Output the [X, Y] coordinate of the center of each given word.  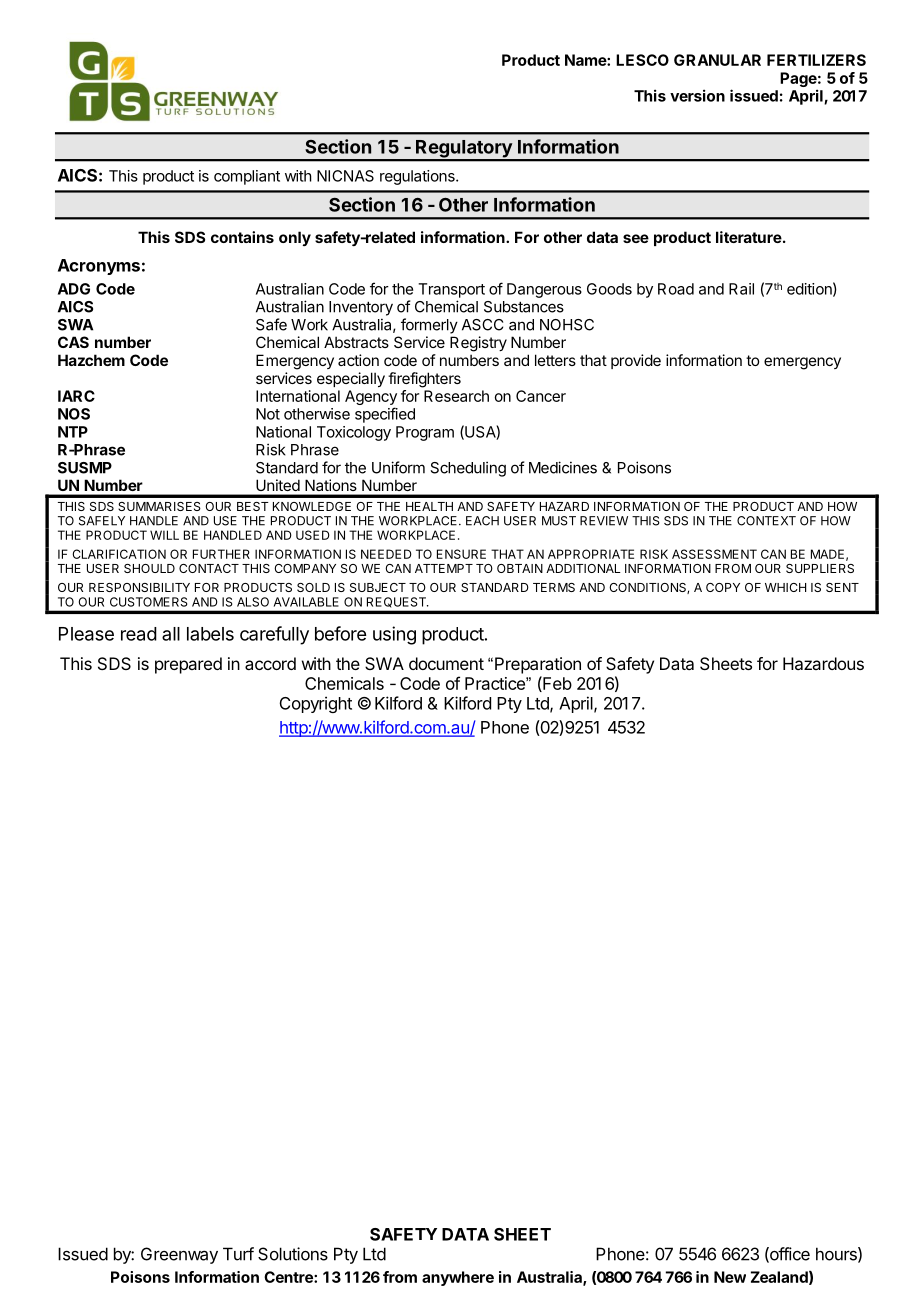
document [446, 663]
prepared [188, 665]
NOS [74, 414]
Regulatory [464, 150]
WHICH [785, 587]
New [730, 1277]
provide [636, 361]
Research [456, 396]
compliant [247, 177]
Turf [238, 1254]
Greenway [179, 1255]
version [697, 95]
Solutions [293, 1254]
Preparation [538, 665]
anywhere [458, 1278]
